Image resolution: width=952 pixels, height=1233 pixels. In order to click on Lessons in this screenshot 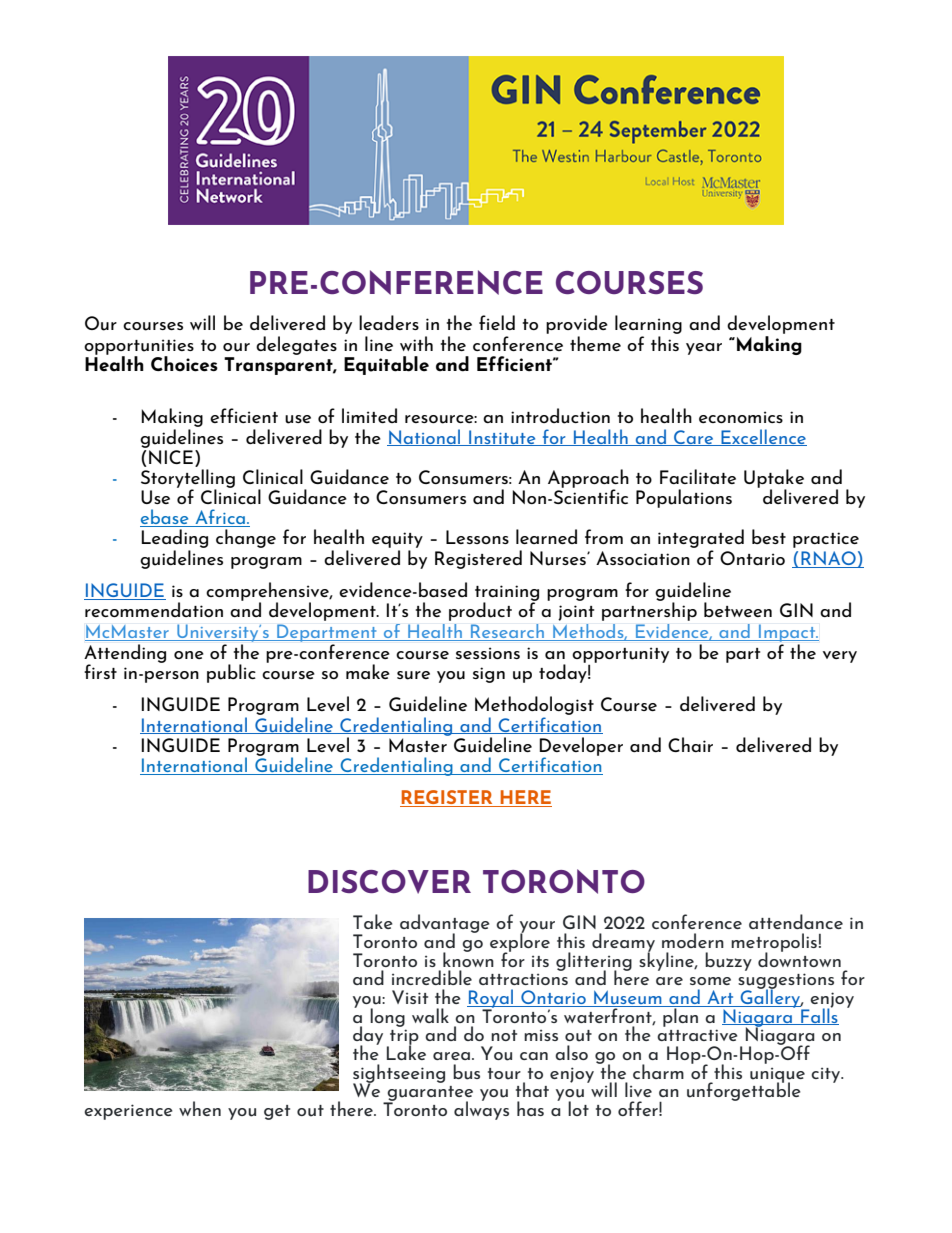, I will do `click(477, 537)`.
